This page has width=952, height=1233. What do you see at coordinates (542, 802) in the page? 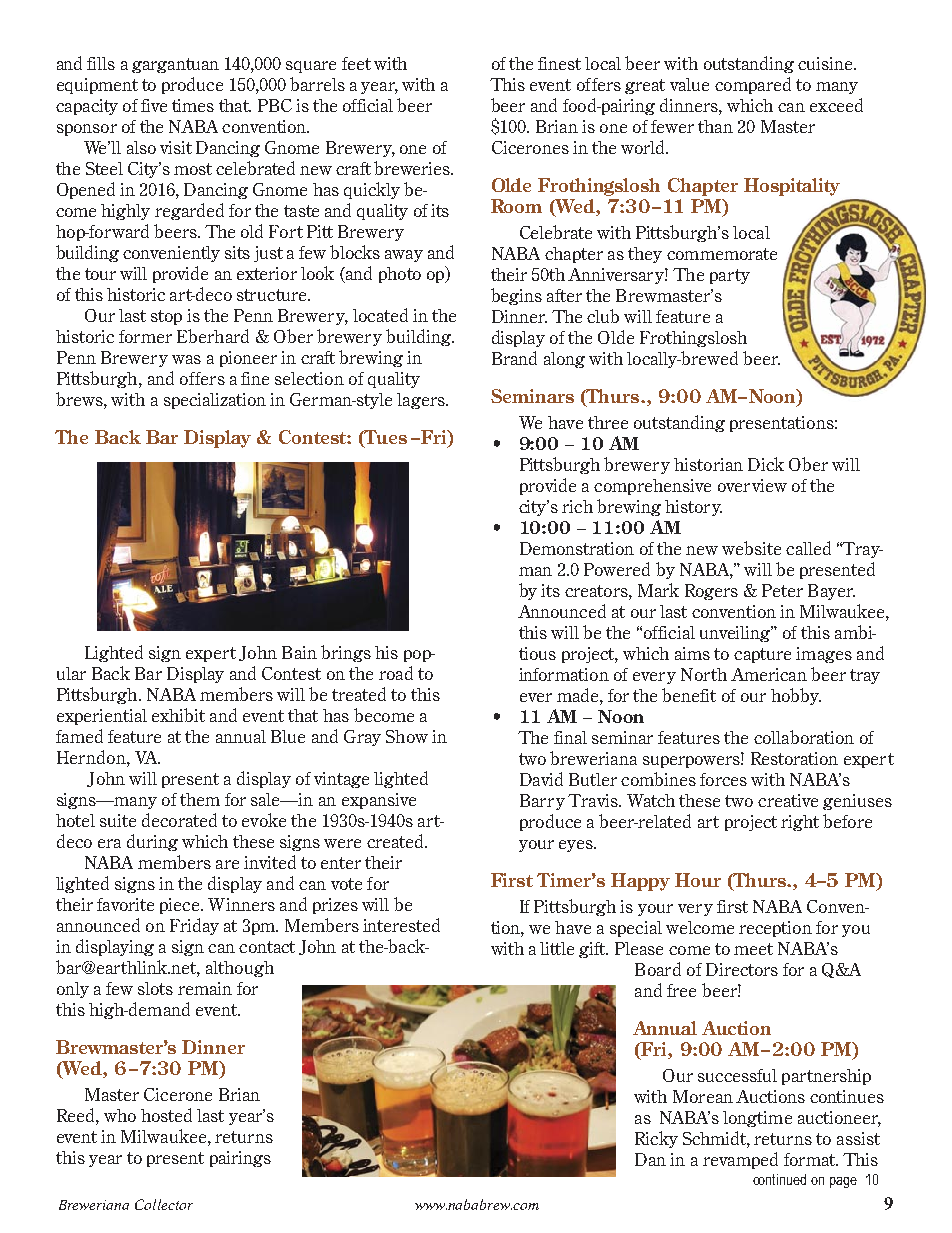
I see `Barry` at bounding box center [542, 802].
